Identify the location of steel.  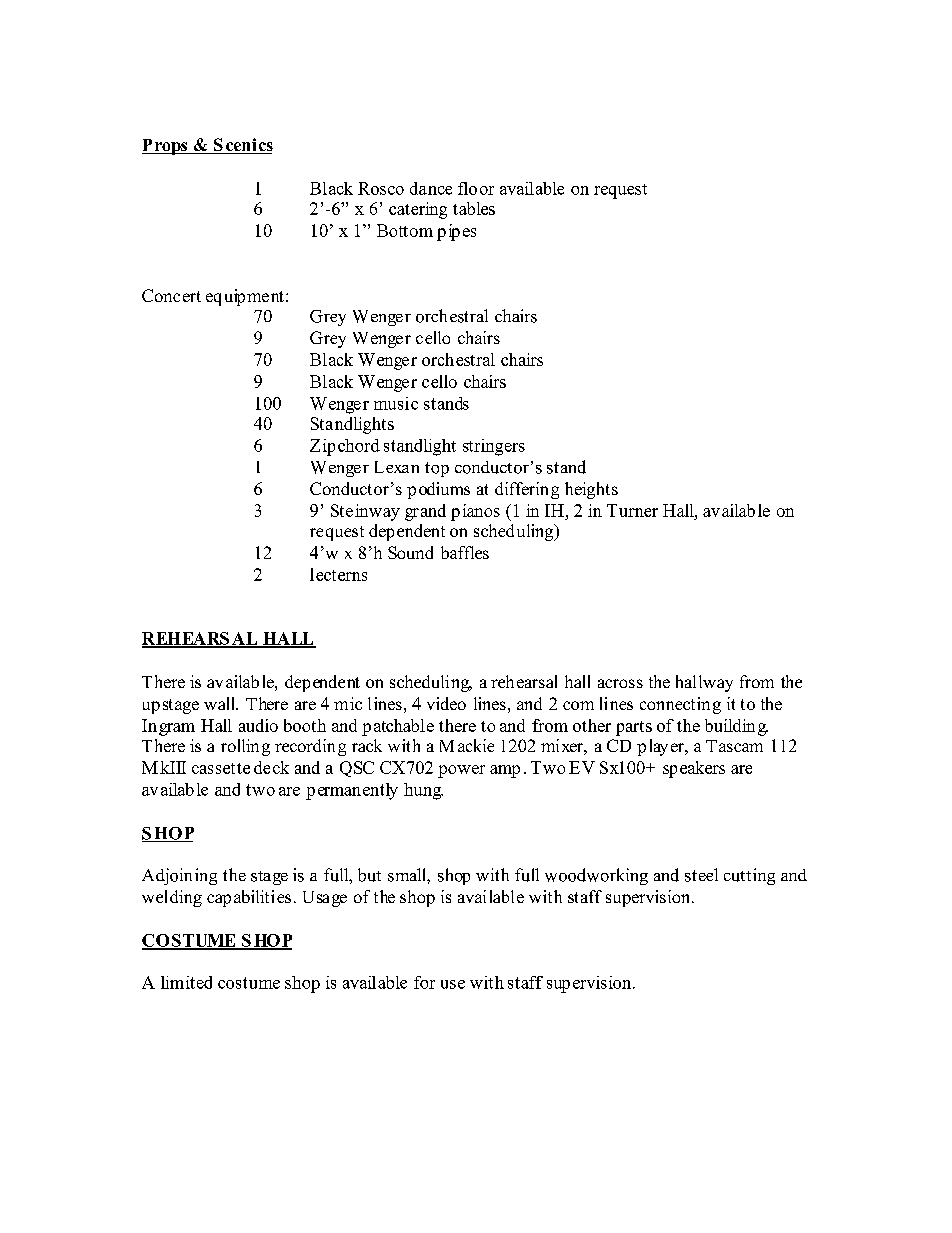
(701, 875).
